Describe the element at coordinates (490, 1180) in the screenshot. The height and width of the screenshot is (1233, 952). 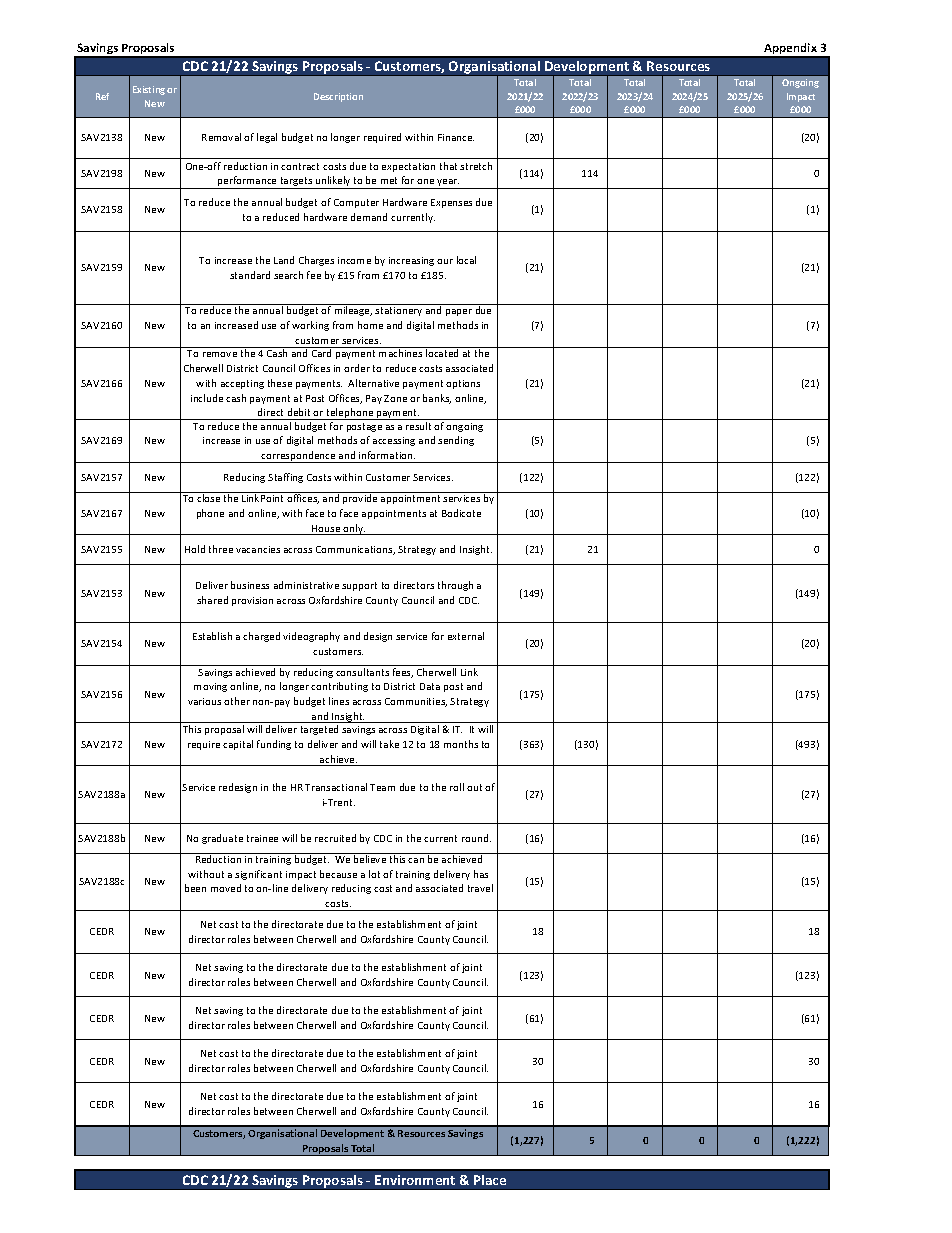
I see `Place` at that location.
